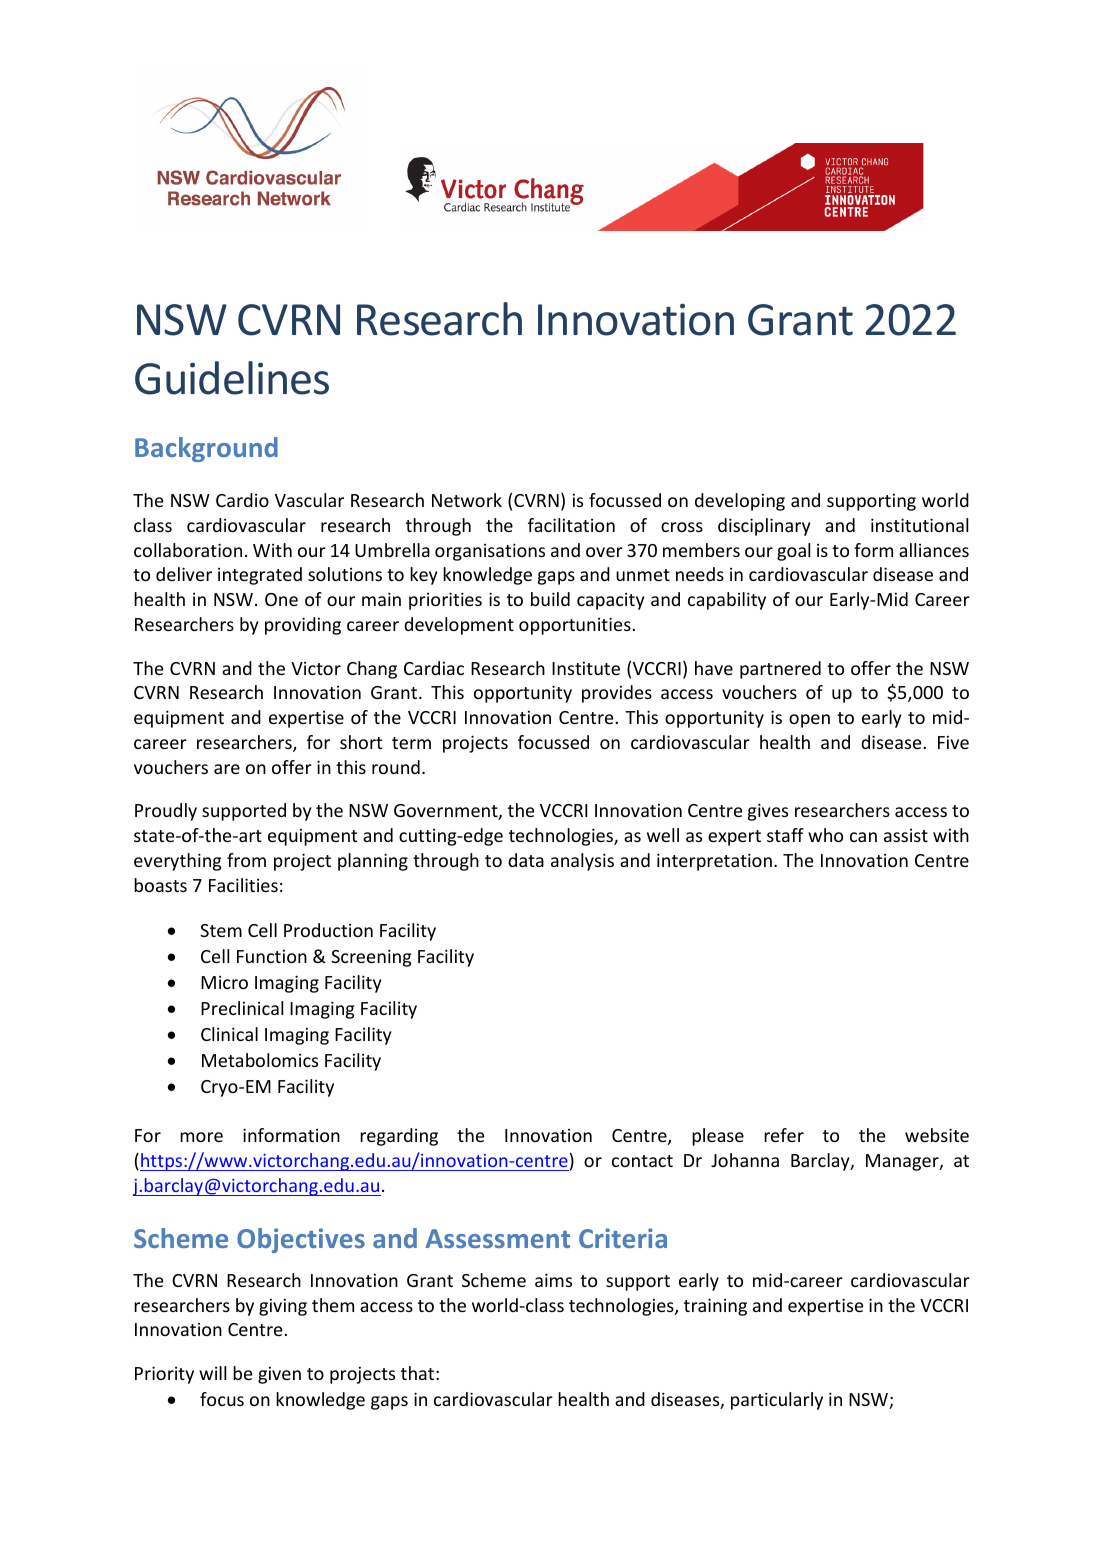 This screenshot has width=1103, height=1561. I want to click on contact, so click(642, 1161).
